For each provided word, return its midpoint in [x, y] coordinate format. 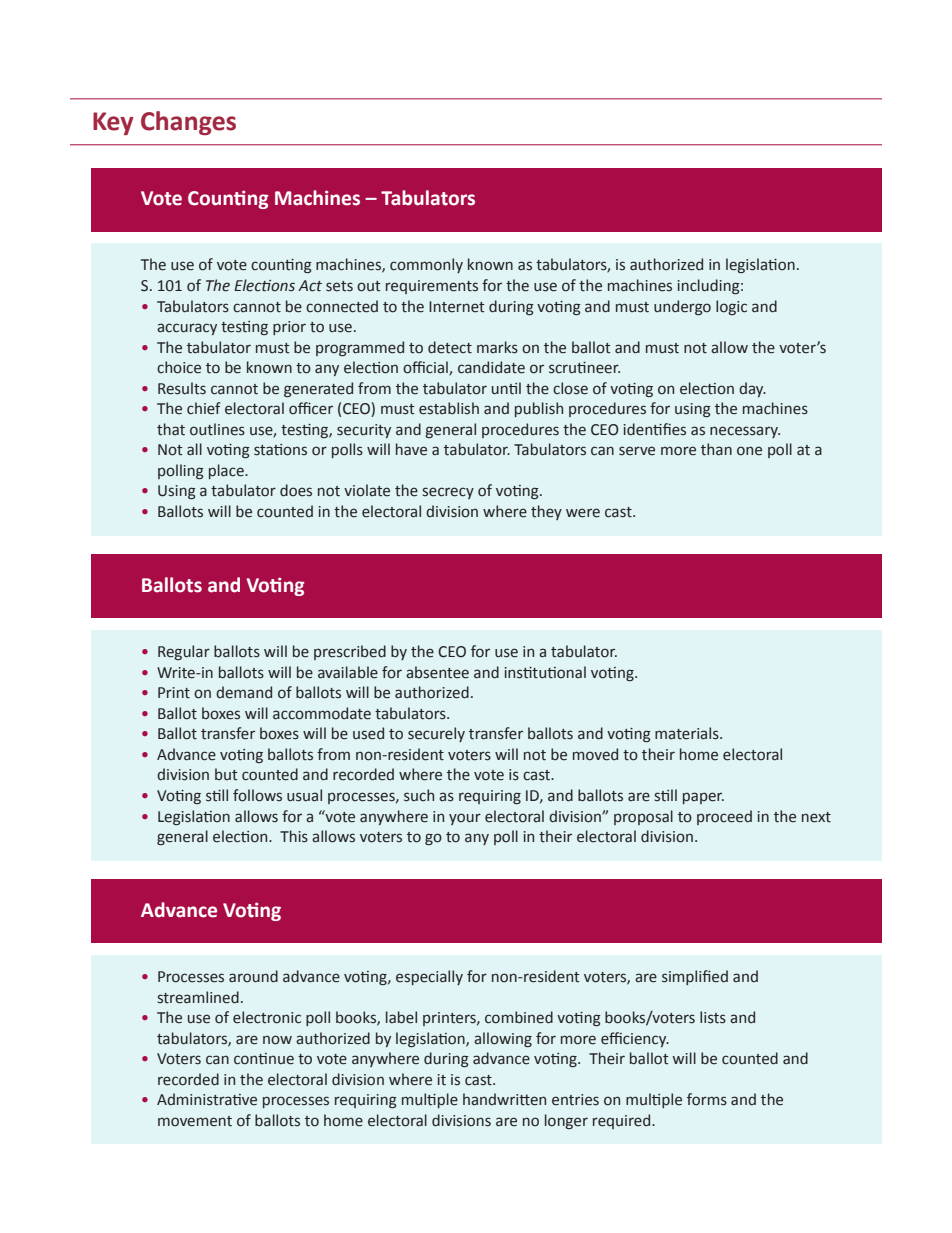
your [465, 819]
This [294, 836]
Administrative [207, 1099]
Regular [184, 652]
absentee [437, 672]
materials [688, 733]
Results [182, 388]
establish [449, 408]
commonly [426, 265]
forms [707, 1099]
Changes [188, 123]
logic [731, 307]
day [752, 389]
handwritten [504, 1099]
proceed [724, 817]
